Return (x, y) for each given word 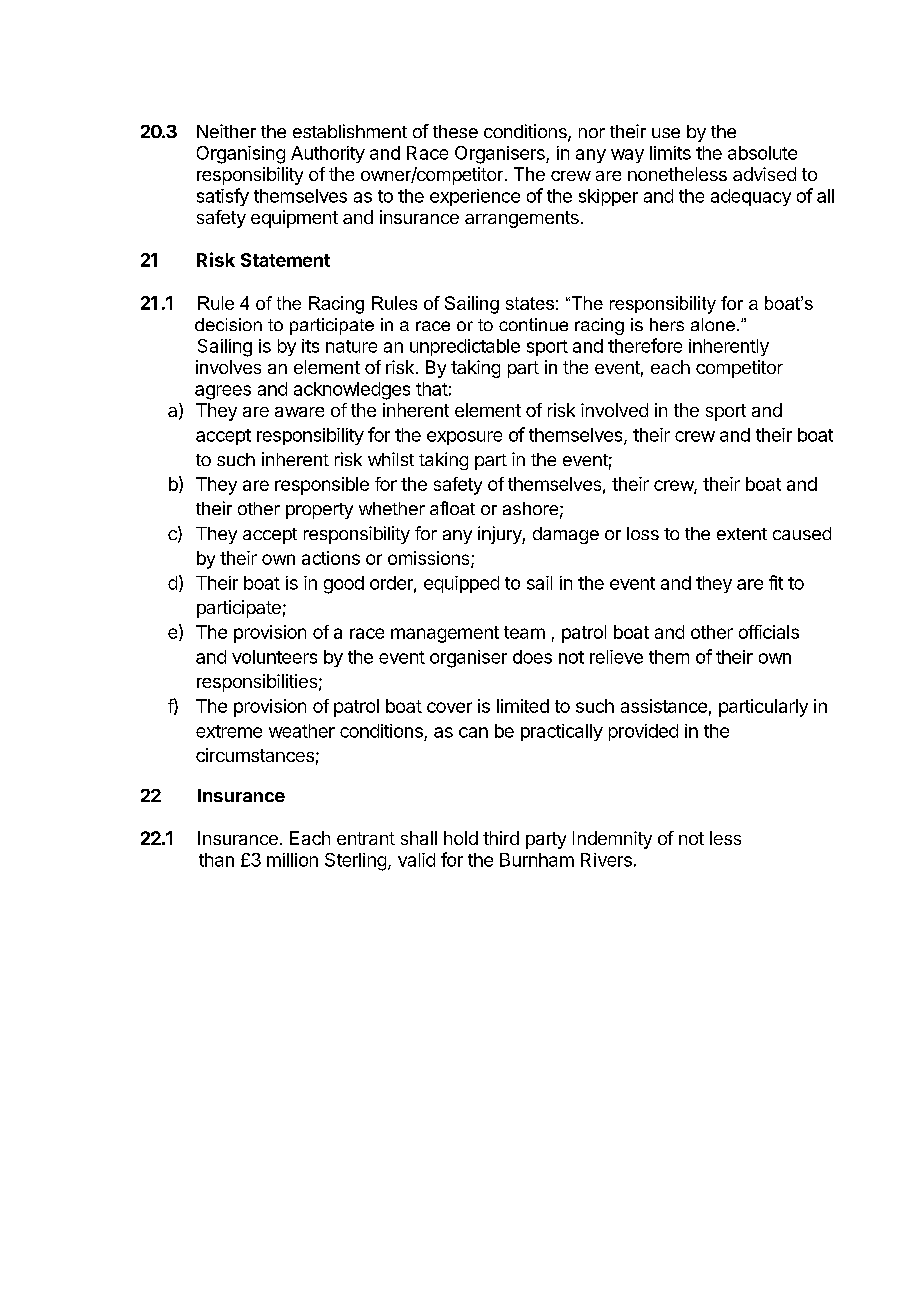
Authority (328, 154)
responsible (322, 486)
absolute (762, 153)
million (292, 860)
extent (742, 534)
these (455, 131)
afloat (452, 508)
